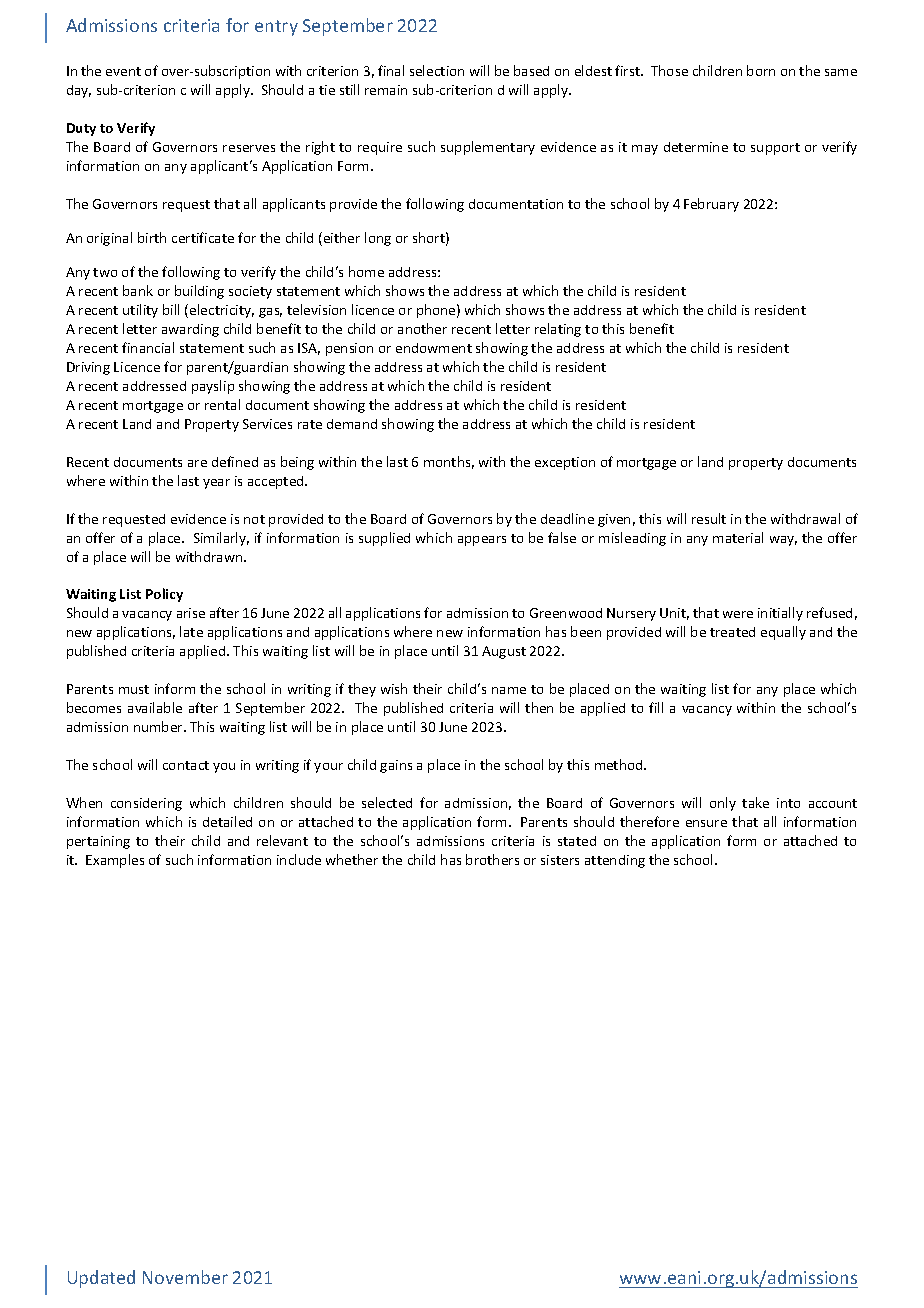  What do you see at coordinates (123, 71) in the screenshot?
I see `event` at bounding box center [123, 71].
